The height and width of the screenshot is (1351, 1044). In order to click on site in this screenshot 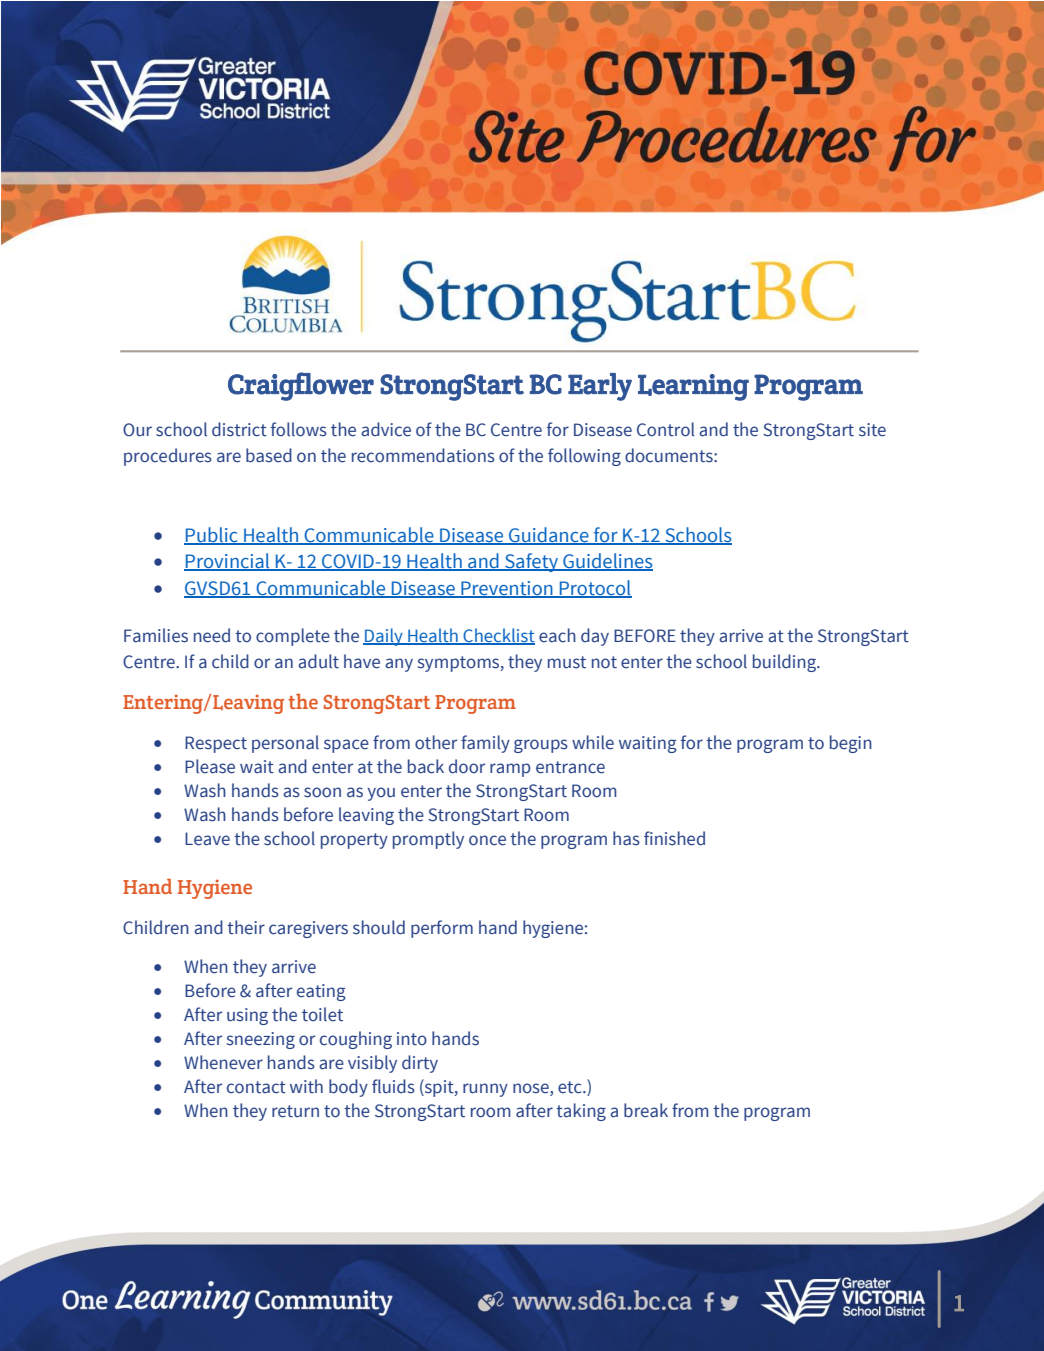, I will do `click(872, 430)`.
